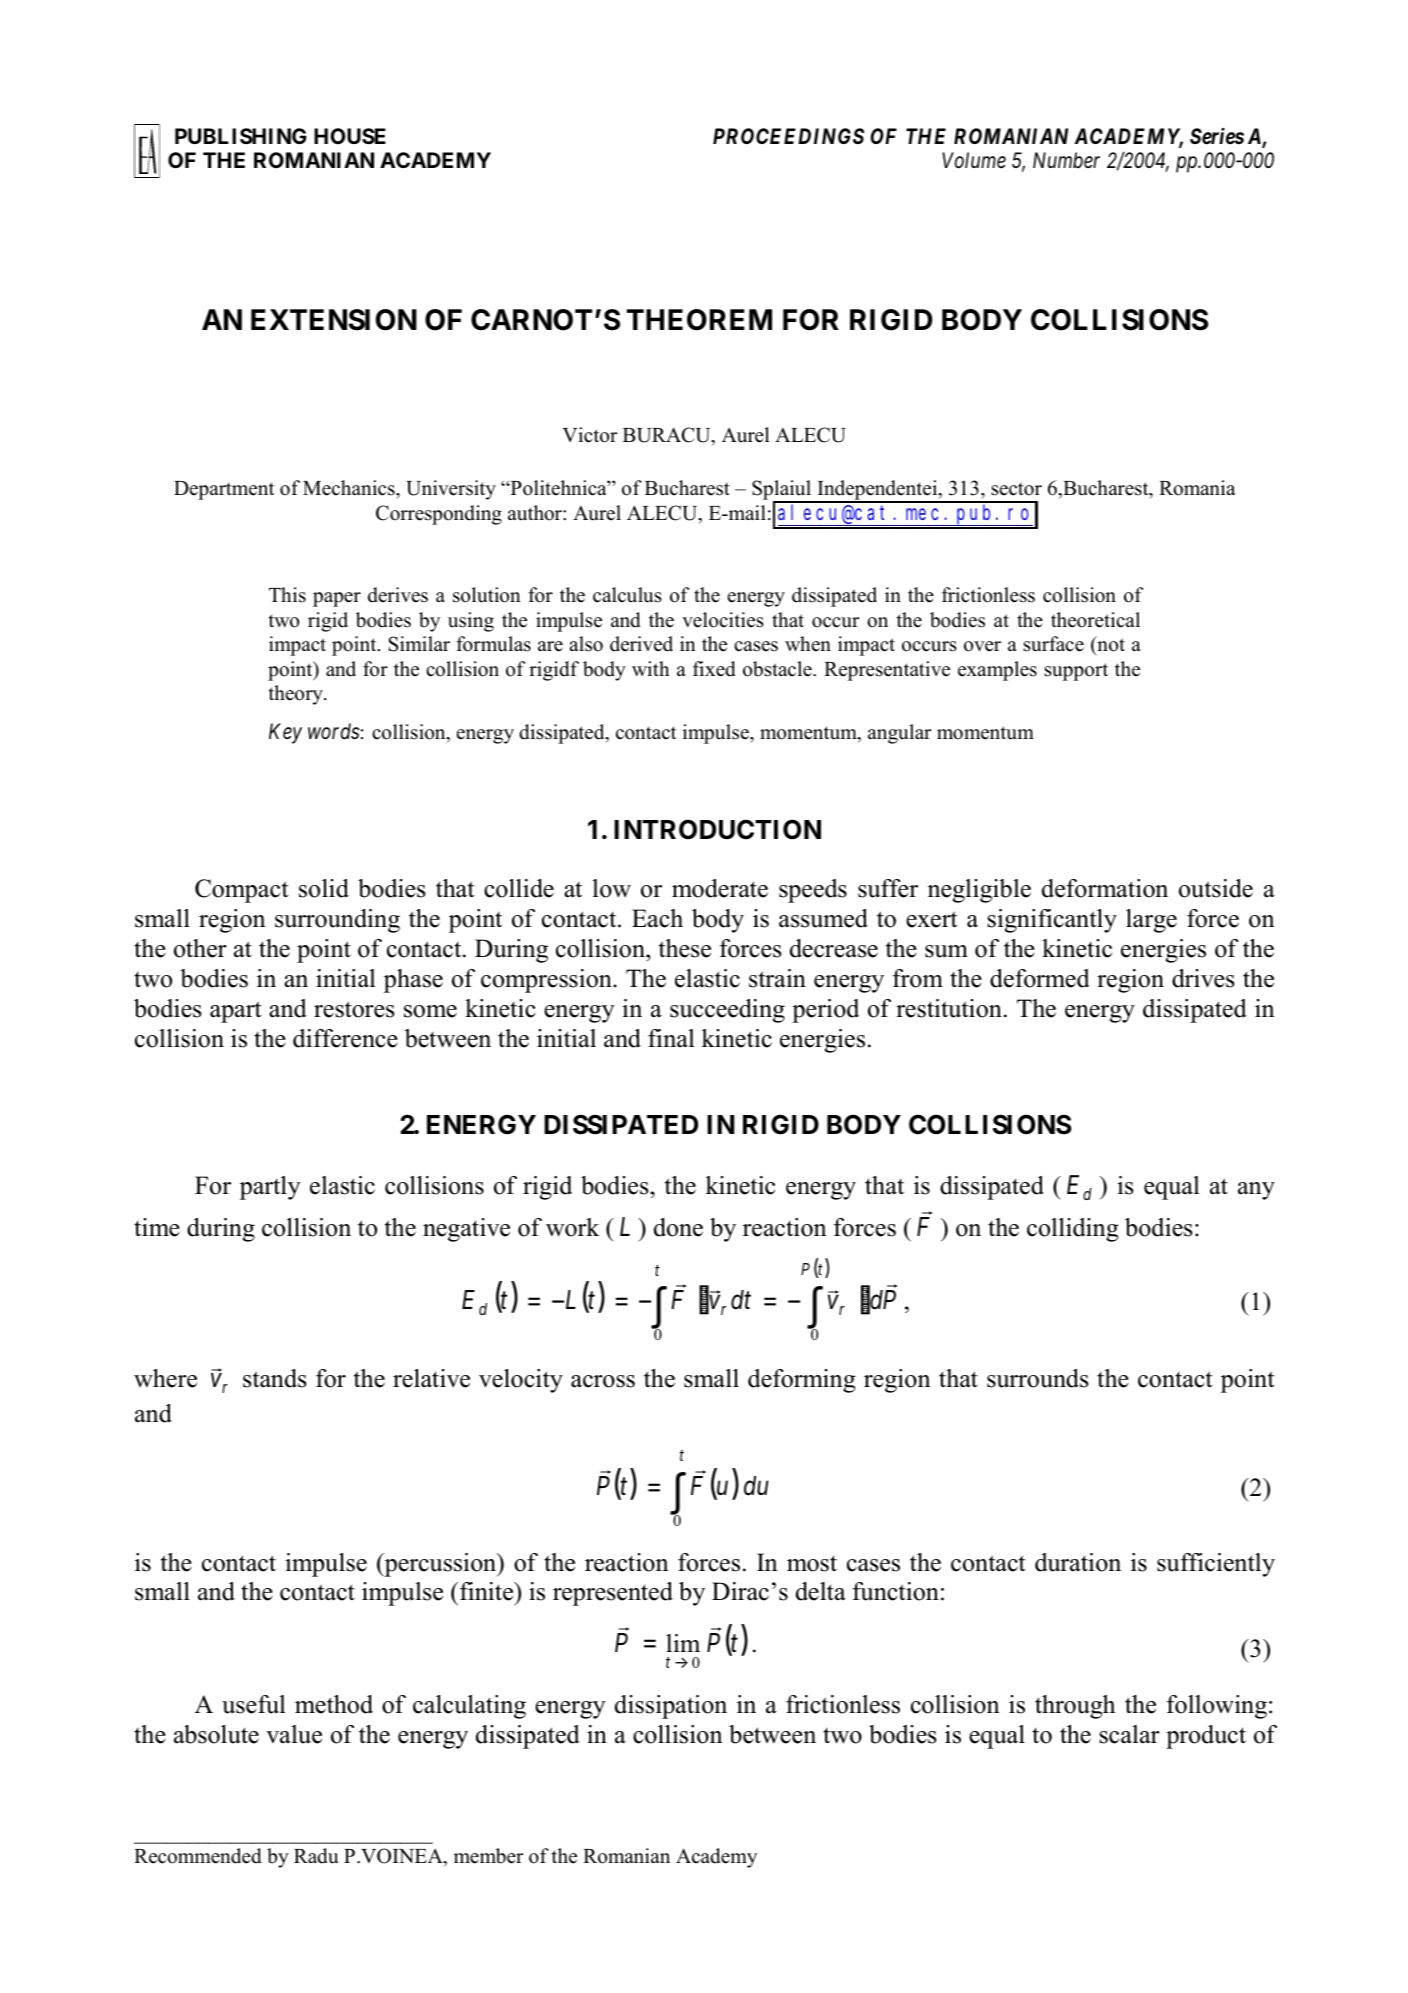  Describe the element at coordinates (727, 1011) in the screenshot. I see `succeeding` at that location.
